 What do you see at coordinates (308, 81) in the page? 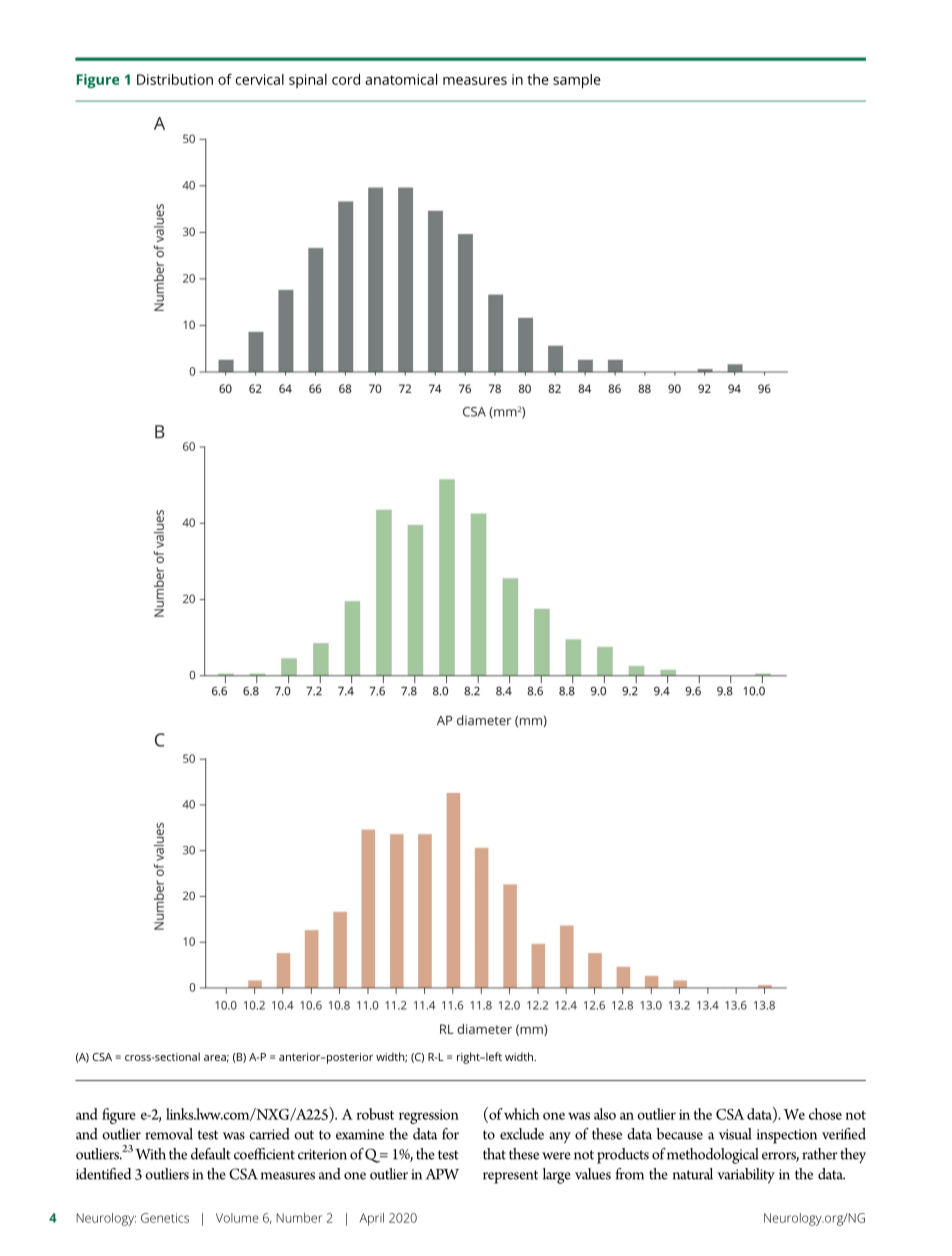
I see `spinal` at bounding box center [308, 81].
